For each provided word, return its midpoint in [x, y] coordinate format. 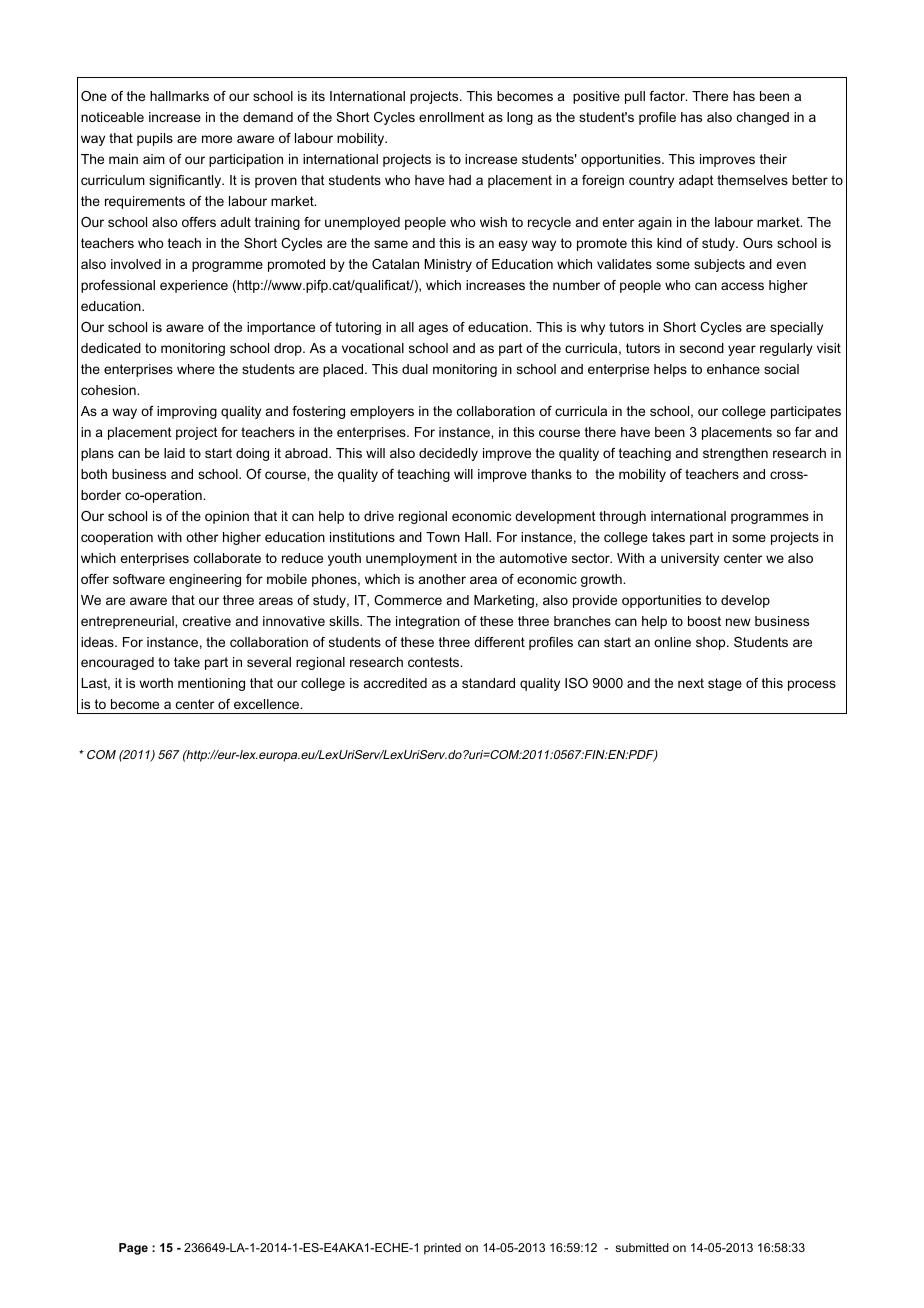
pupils [155, 139]
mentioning [211, 684]
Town [443, 537]
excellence [268, 704]
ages [433, 329]
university [690, 559]
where [196, 369]
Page [133, 1249]
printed [442, 1249]
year [742, 350]
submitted [642, 1247]
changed [763, 118]
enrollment [452, 117]
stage [725, 684]
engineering [205, 580]
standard [488, 683]
